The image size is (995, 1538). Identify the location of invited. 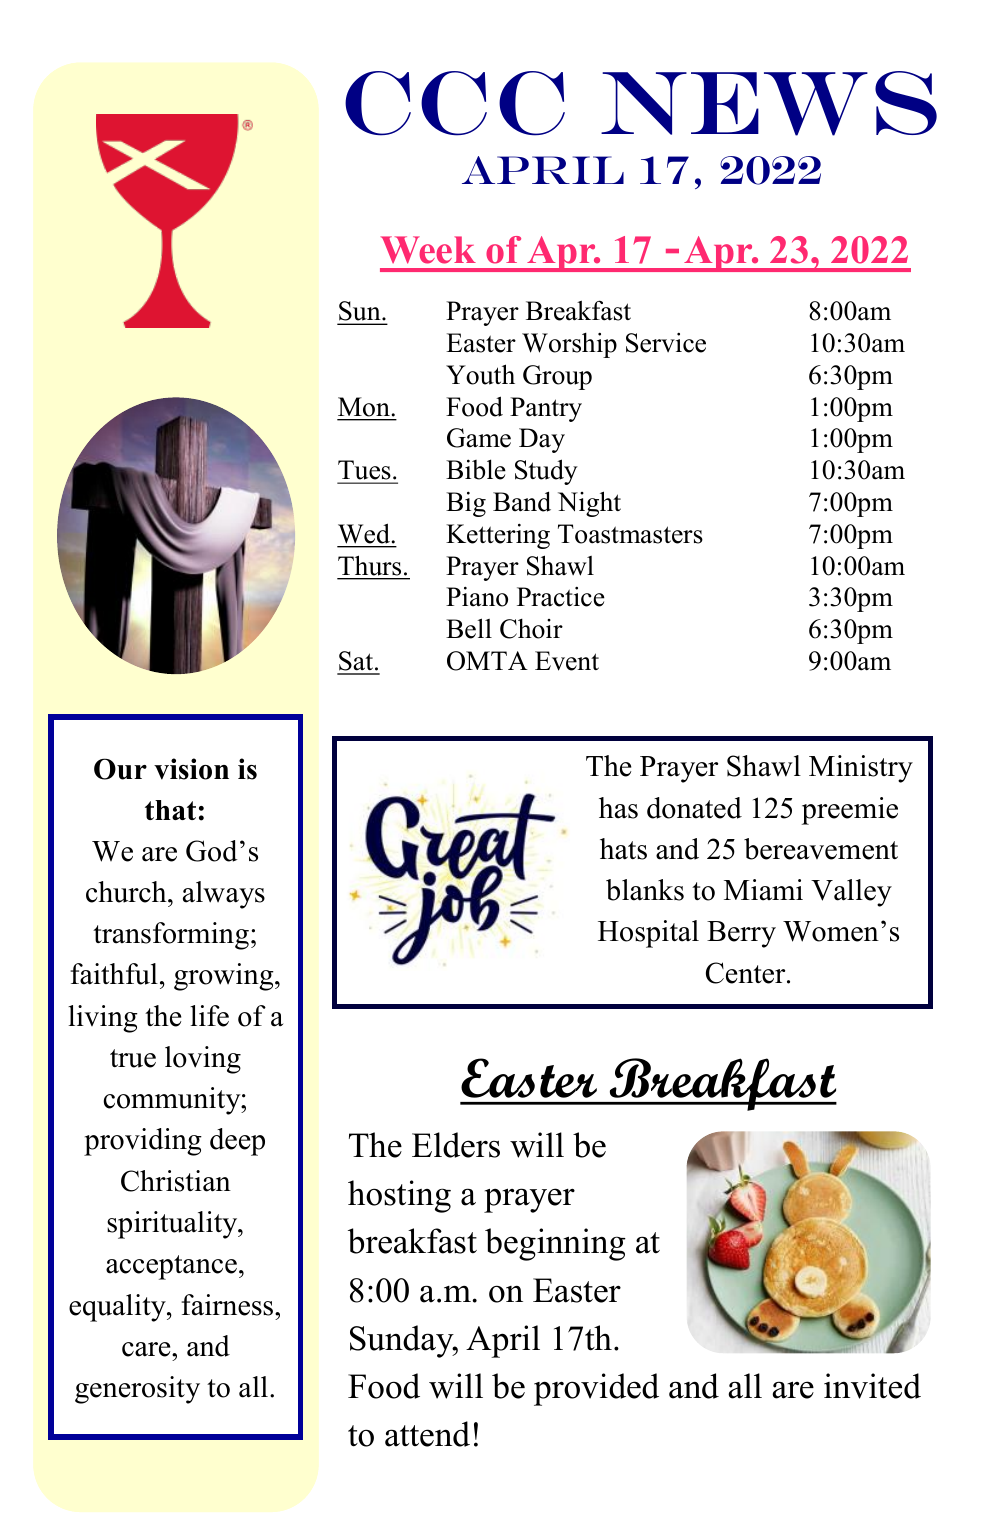
(872, 1386).
